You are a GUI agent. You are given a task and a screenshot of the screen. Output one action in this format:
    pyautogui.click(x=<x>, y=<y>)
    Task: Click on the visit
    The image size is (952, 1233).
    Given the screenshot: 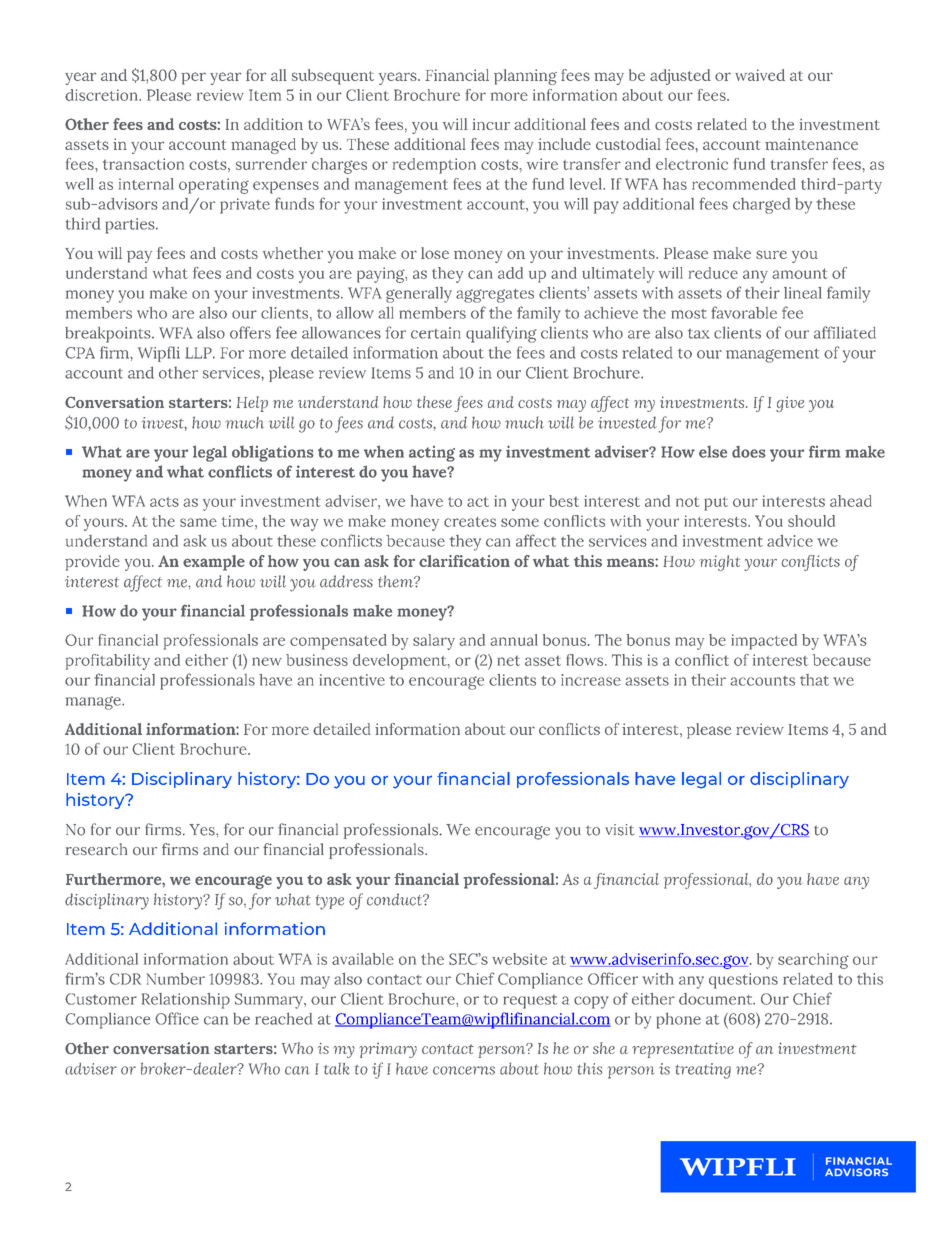 What is the action you would take?
    pyautogui.click(x=620, y=830)
